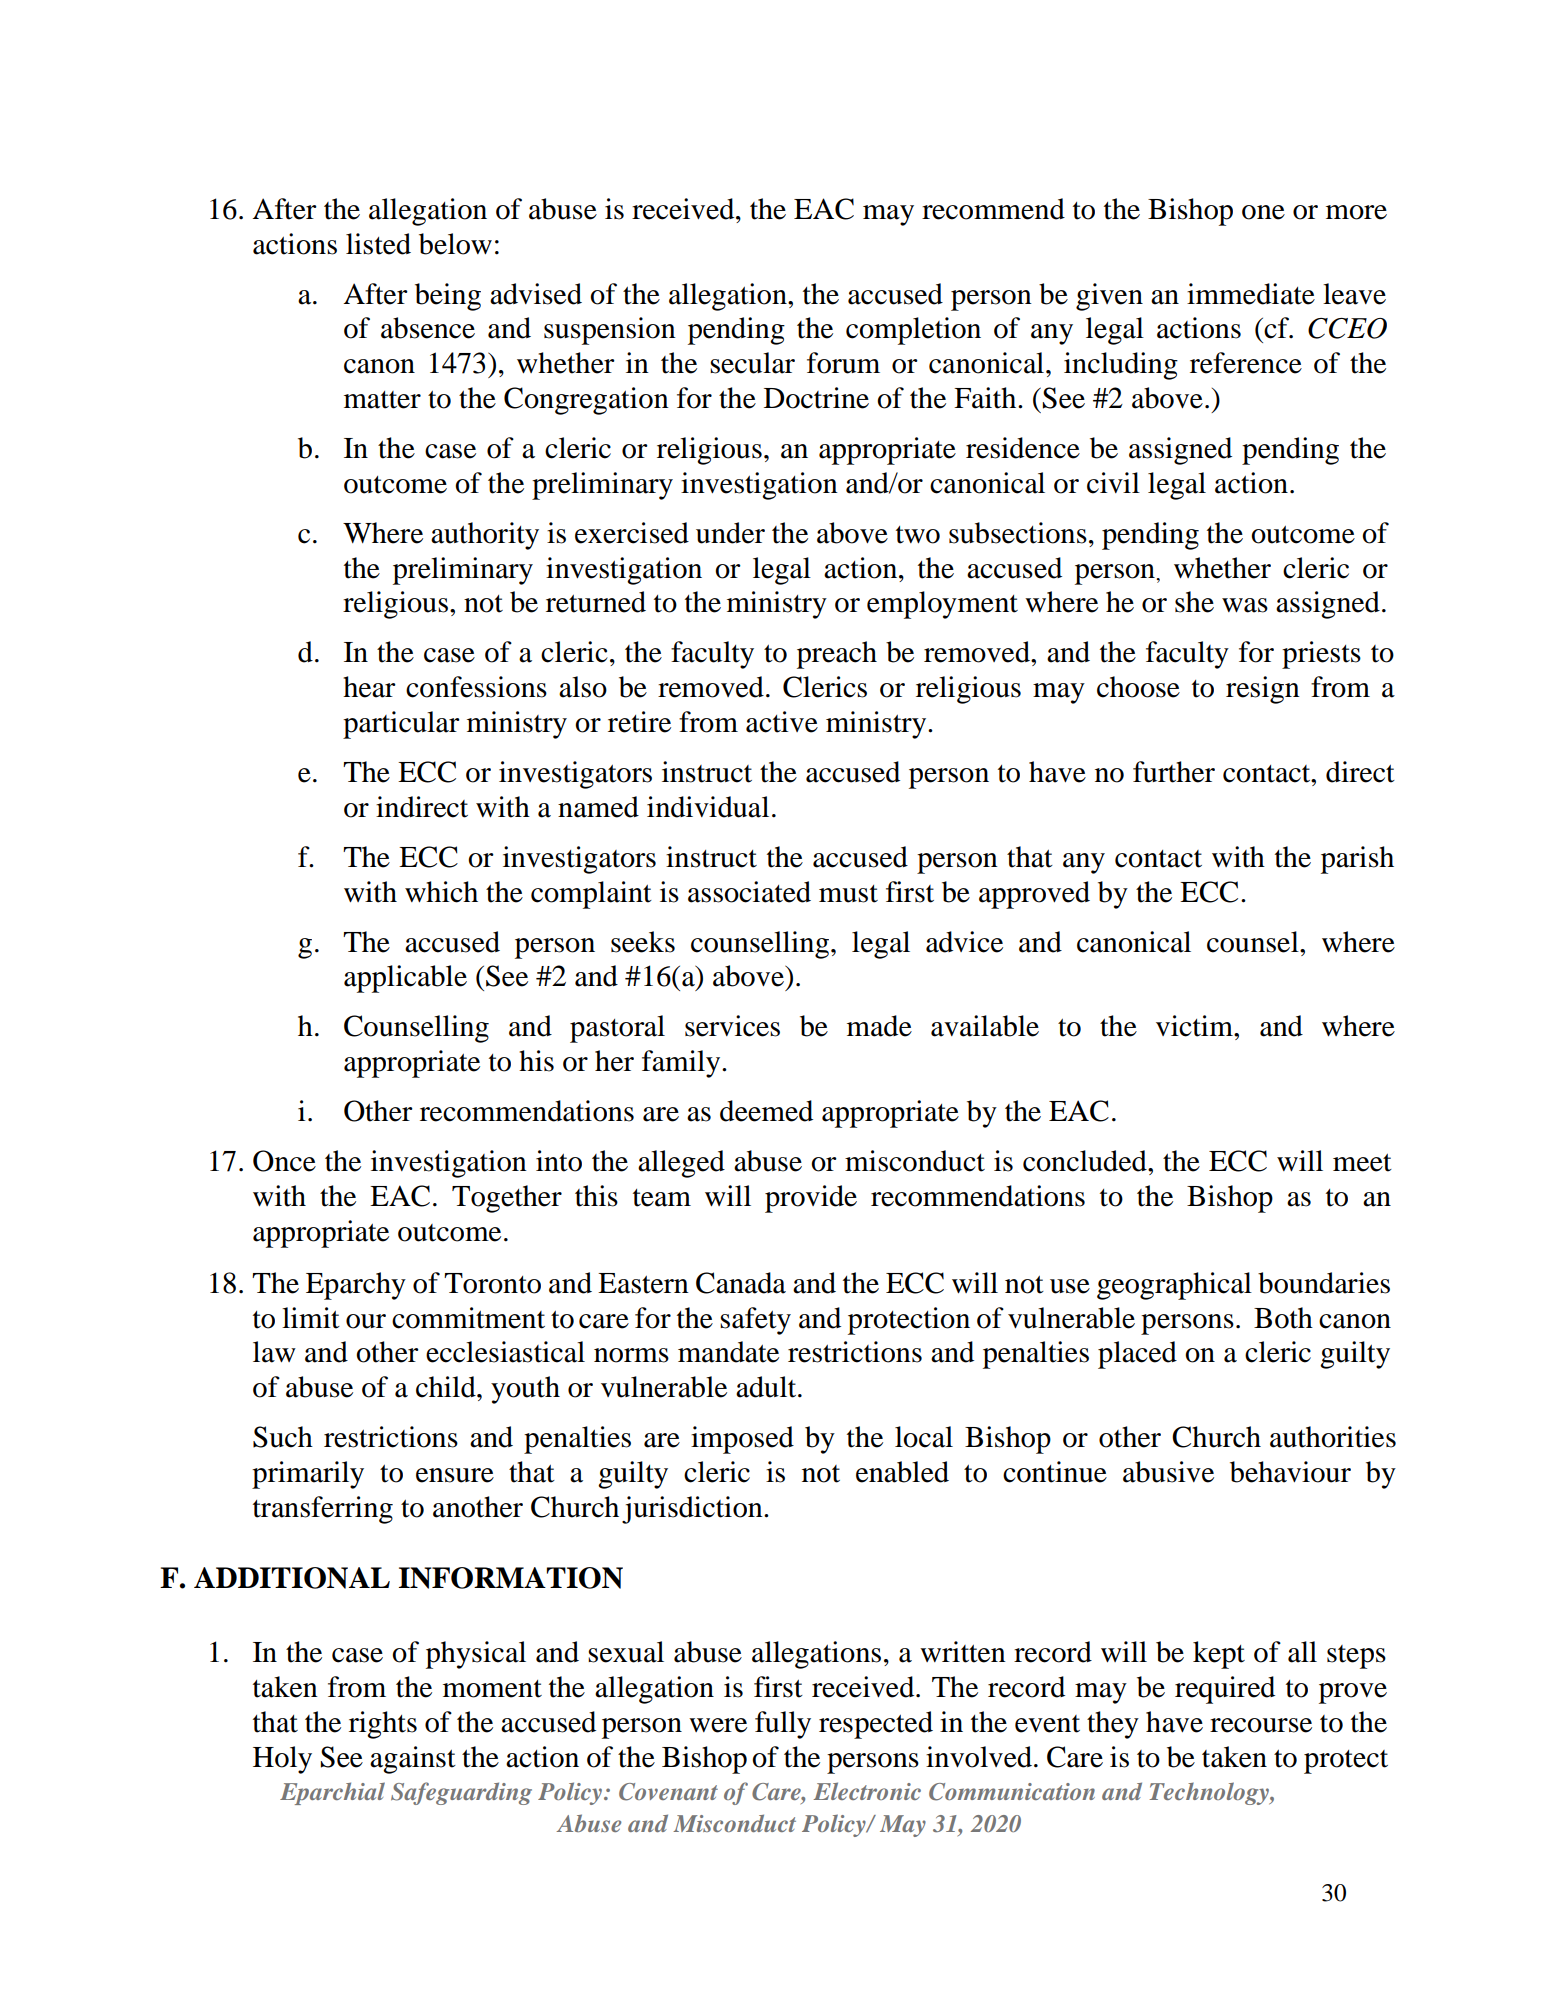 This screenshot has height=1998, width=1544. What do you see at coordinates (1283, 1318) in the screenshot?
I see `Both` at bounding box center [1283, 1318].
